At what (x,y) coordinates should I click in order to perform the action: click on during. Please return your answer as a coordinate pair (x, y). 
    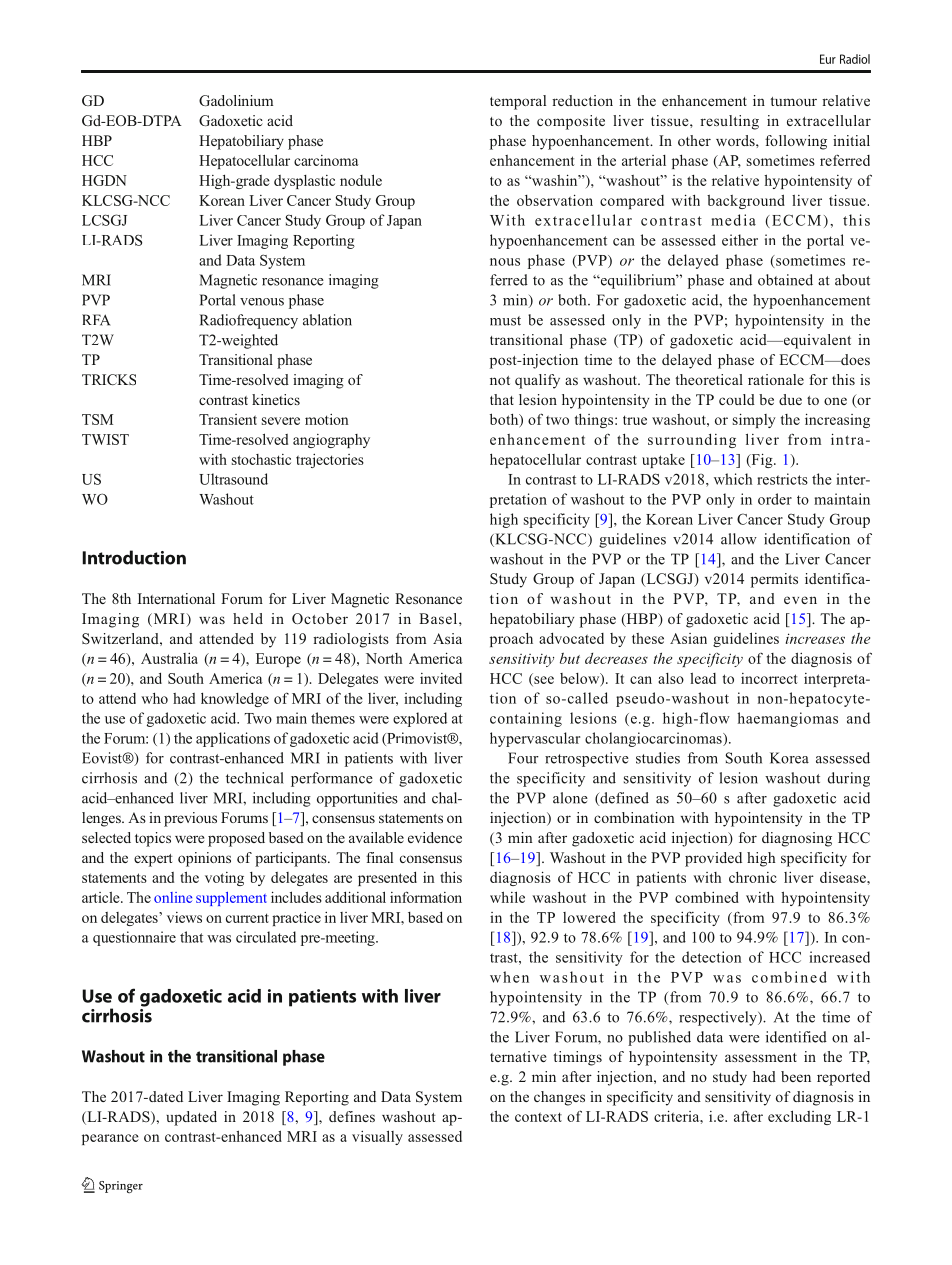
    Looking at the image, I should click on (849, 779).
